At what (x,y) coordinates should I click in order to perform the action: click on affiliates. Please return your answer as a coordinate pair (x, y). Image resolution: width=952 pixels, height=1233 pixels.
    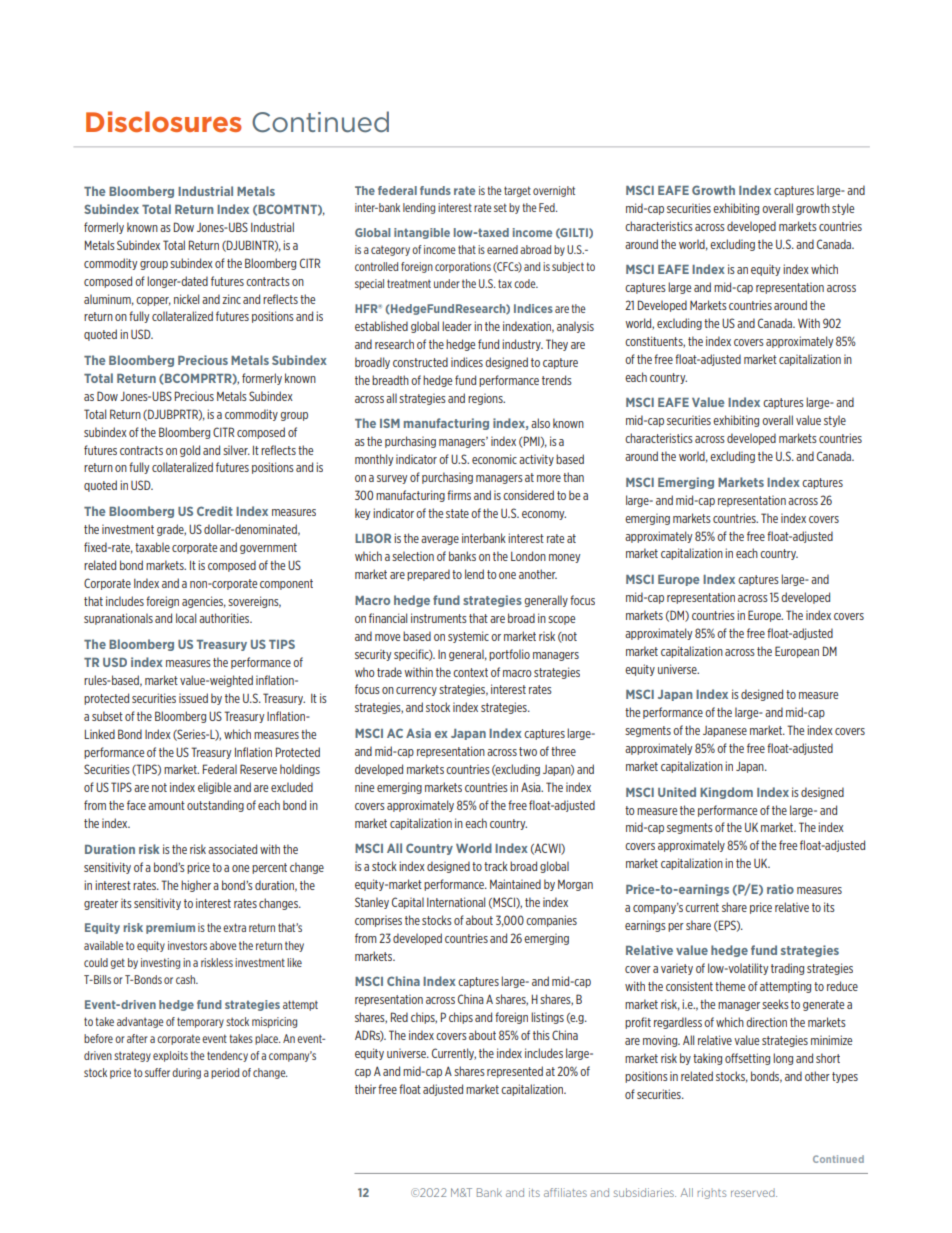
    Looking at the image, I should click on (565, 1192).
